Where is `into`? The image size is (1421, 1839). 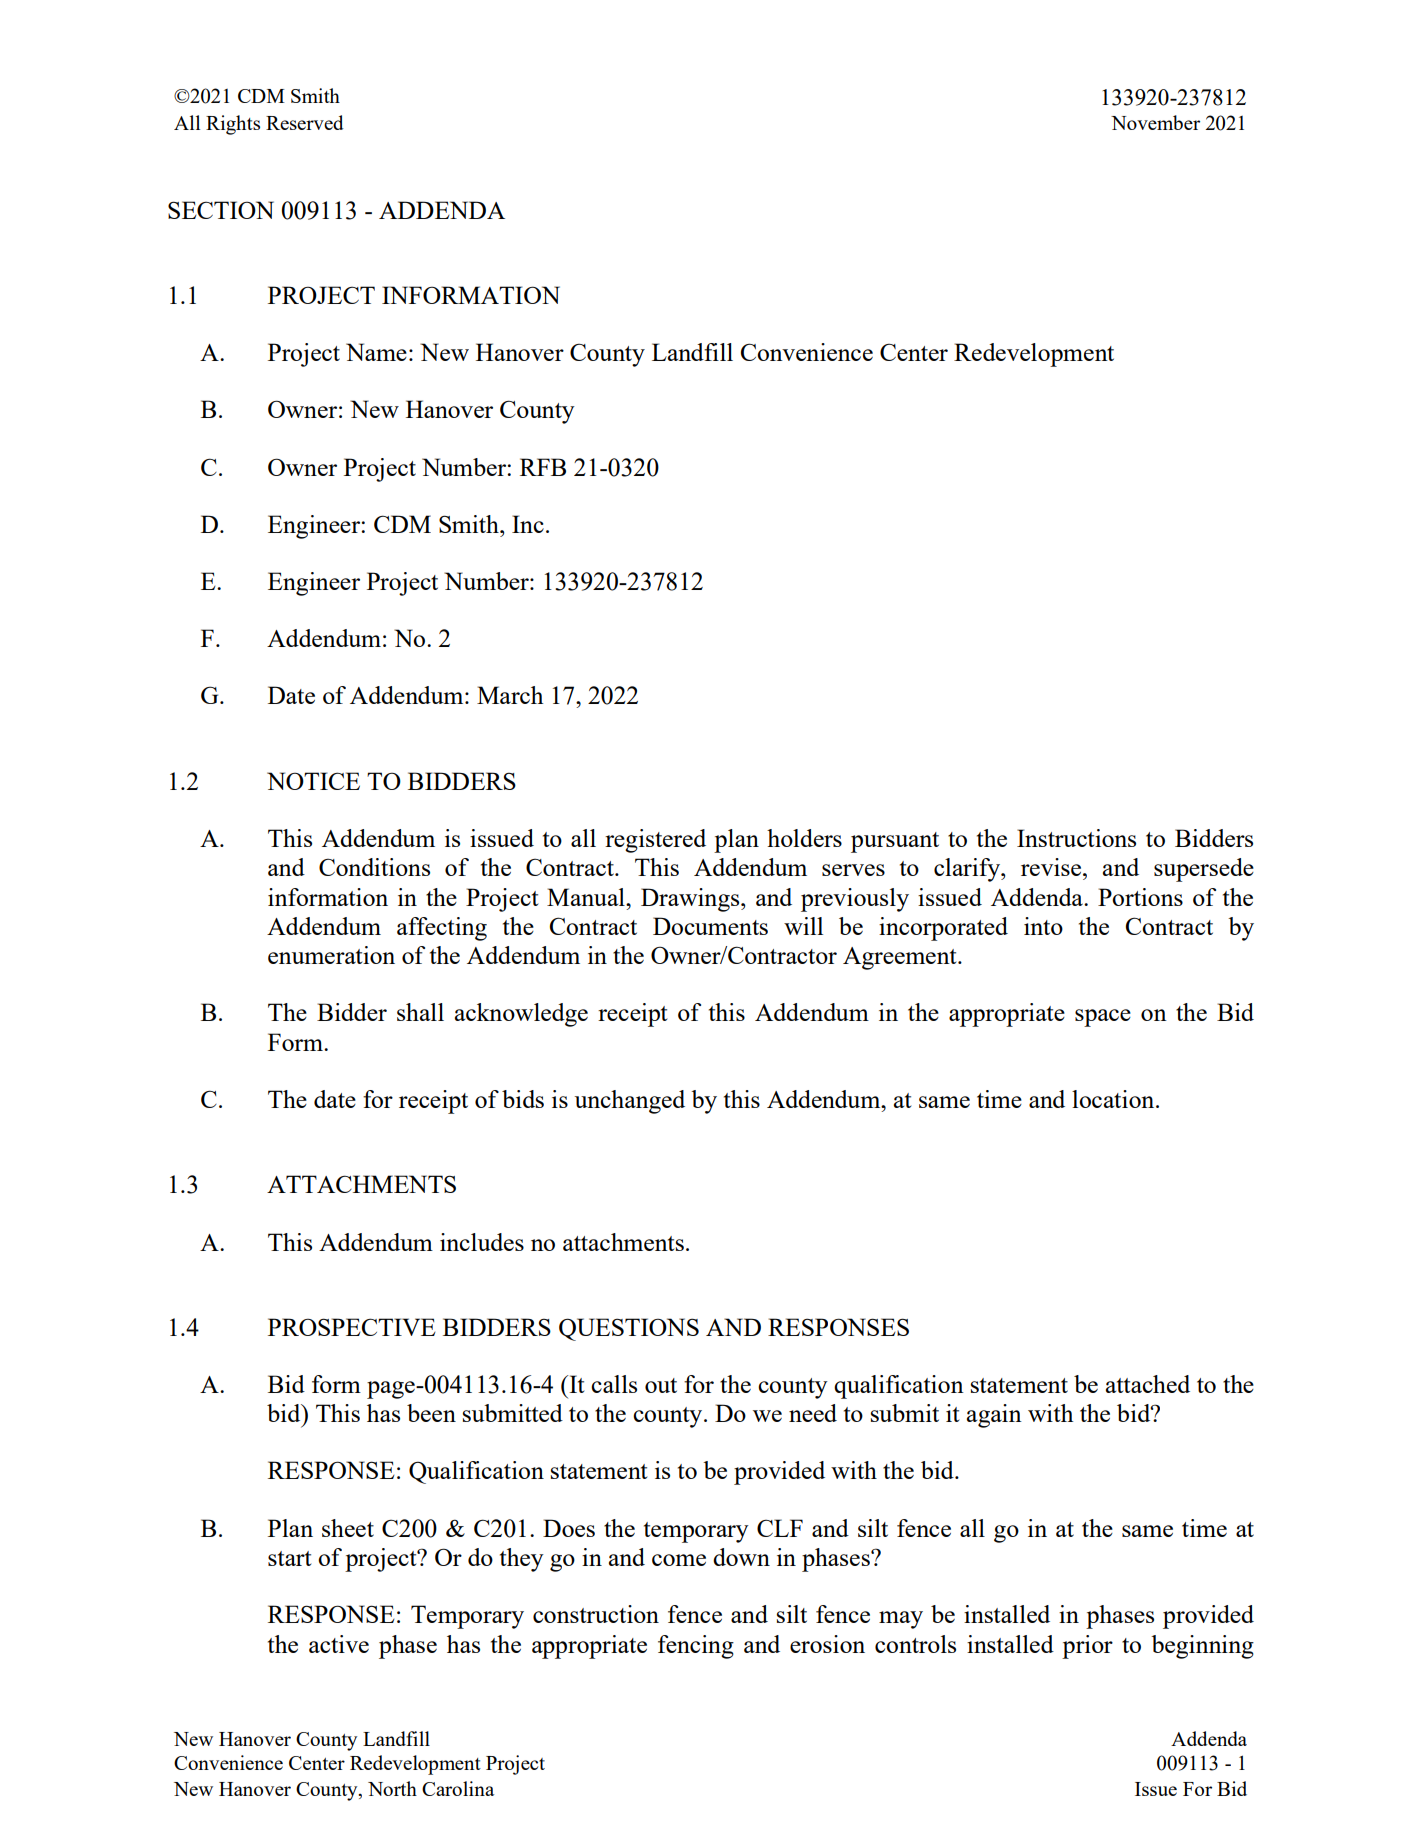
into is located at coordinates (1043, 926).
